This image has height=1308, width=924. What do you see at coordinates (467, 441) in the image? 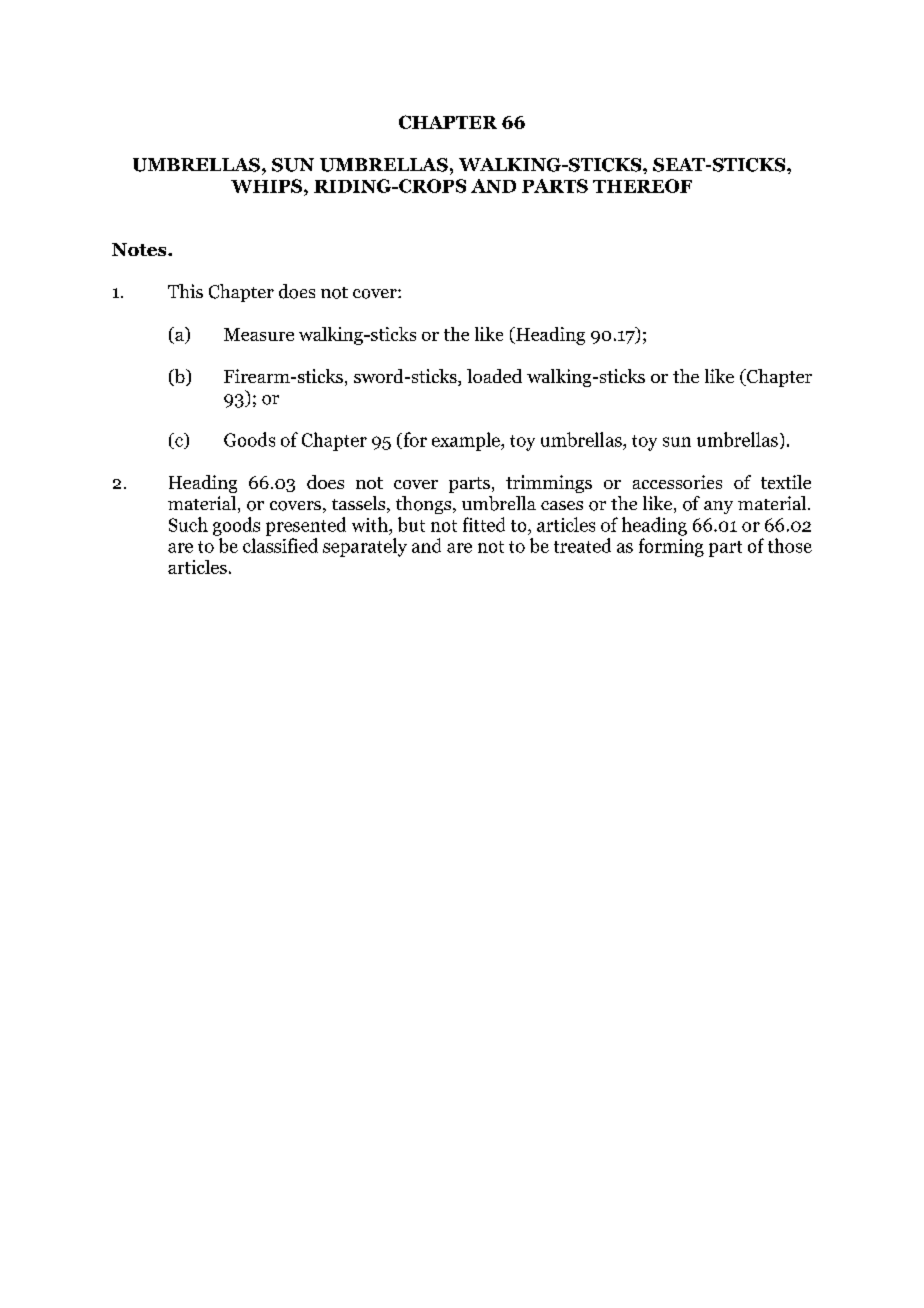
I see `example` at bounding box center [467, 441].
